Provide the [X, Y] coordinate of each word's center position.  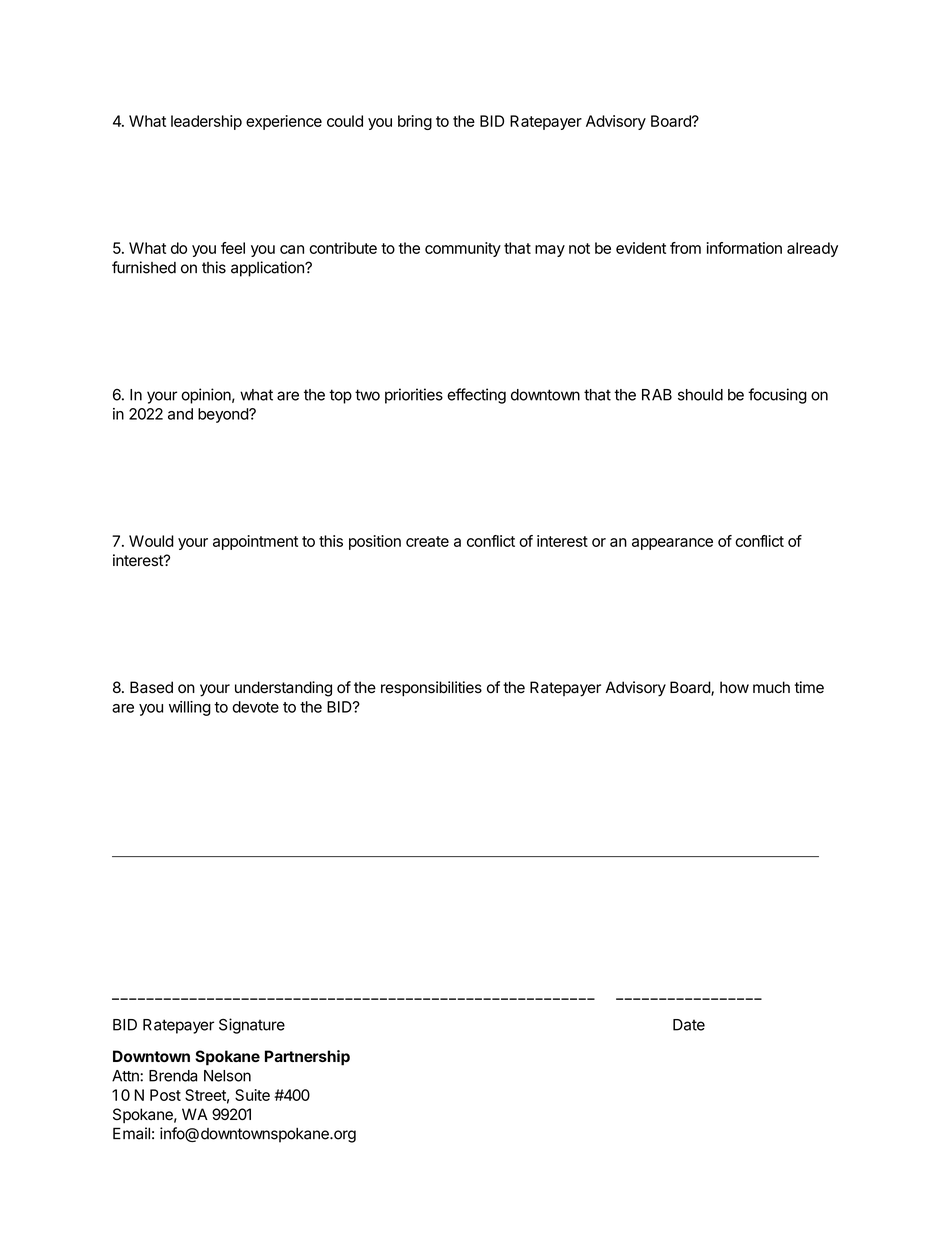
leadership [206, 122]
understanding [283, 689]
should [700, 395]
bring [415, 122]
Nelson [227, 1076]
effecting [476, 396]
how [734, 687]
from [685, 248]
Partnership [307, 1058]
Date [689, 1025]
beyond [224, 415]
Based [151, 687]
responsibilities [431, 689]
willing [190, 708]
